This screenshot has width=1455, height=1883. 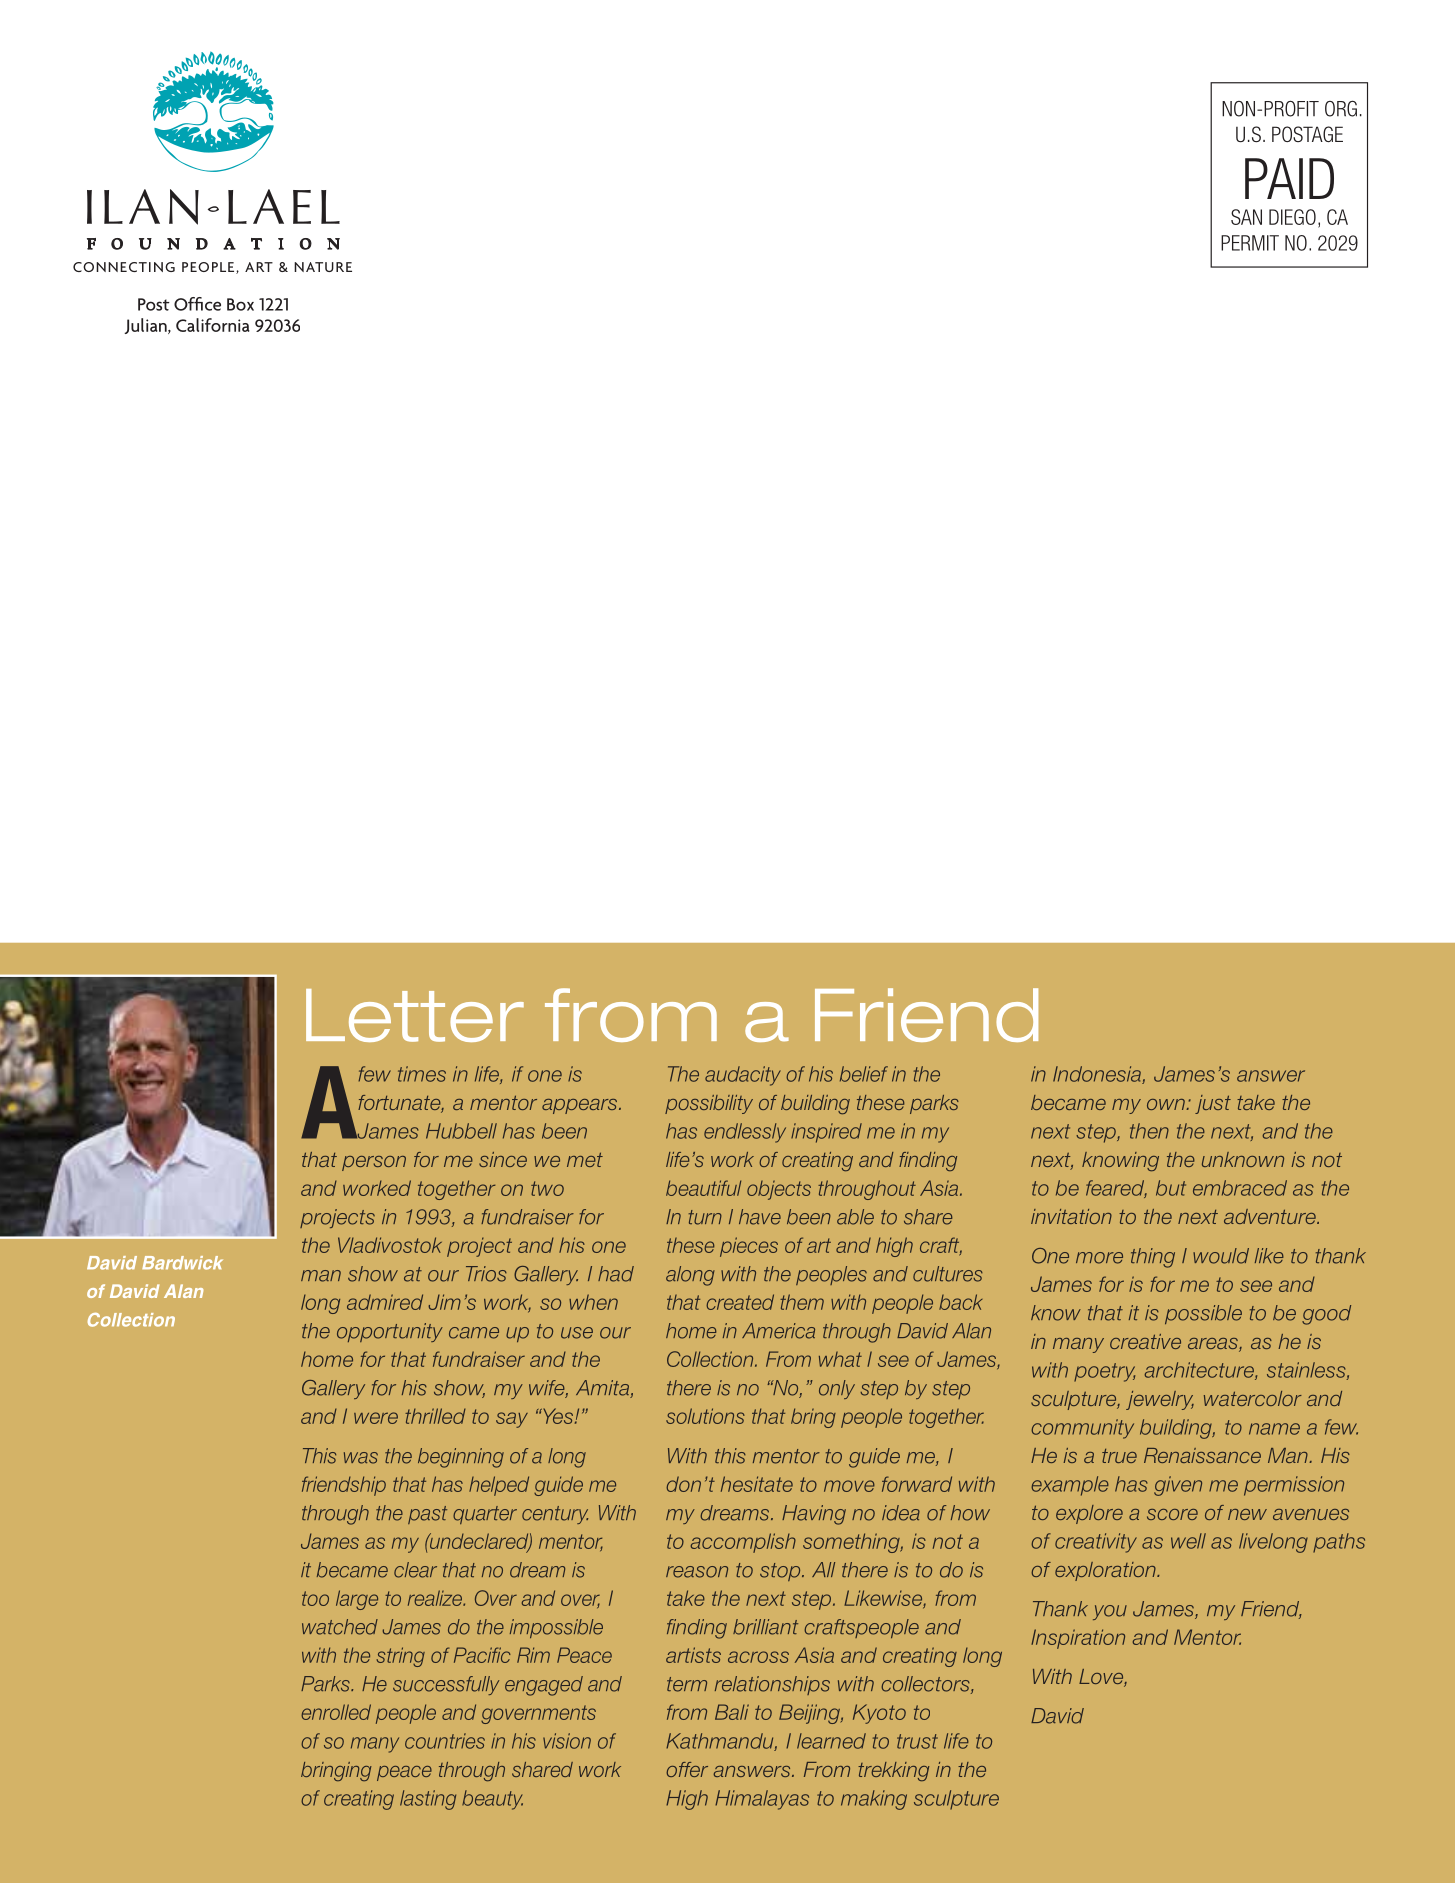 I want to click on but, so click(x=1171, y=1188).
